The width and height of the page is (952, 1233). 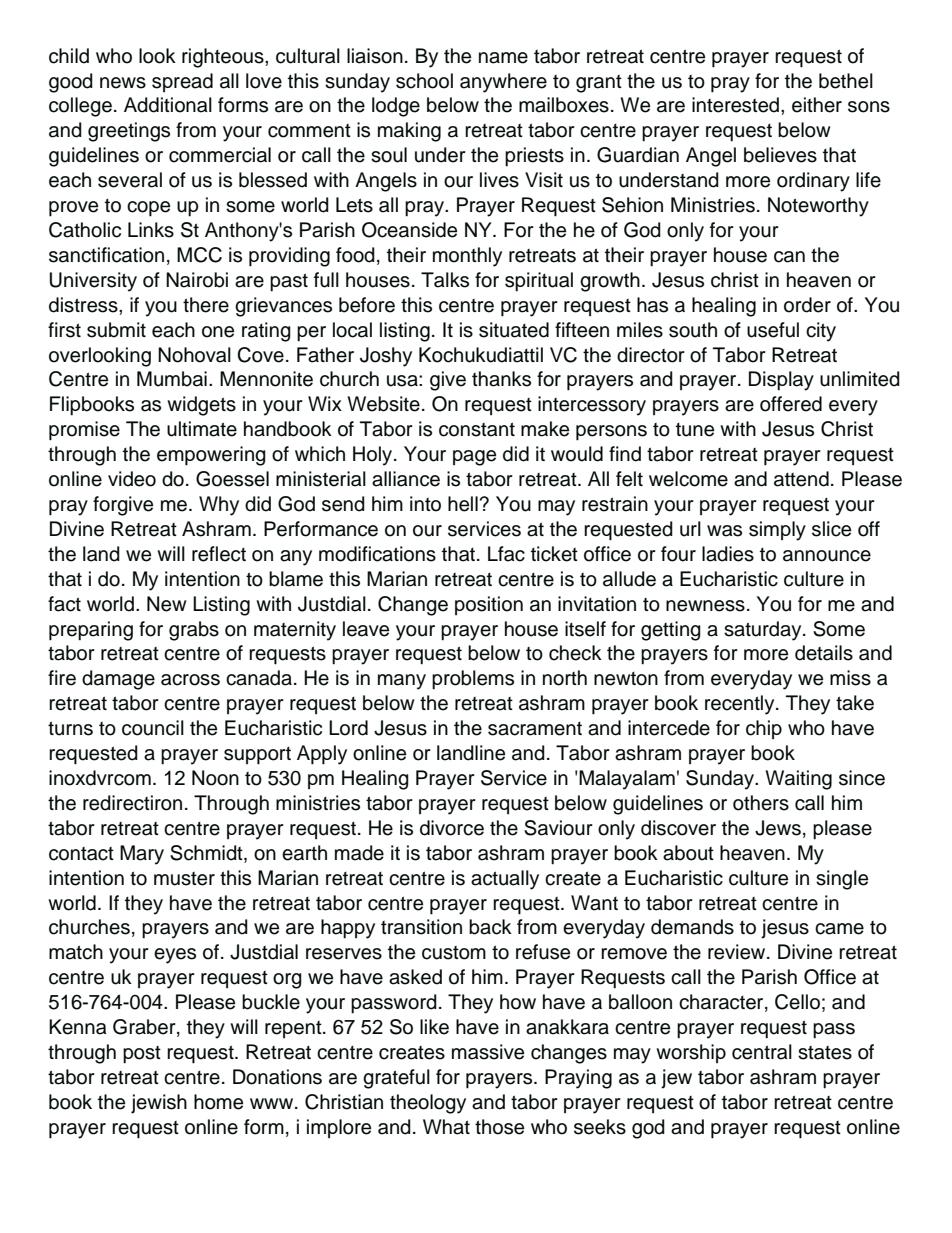 I want to click on interested, so click(x=737, y=105).
